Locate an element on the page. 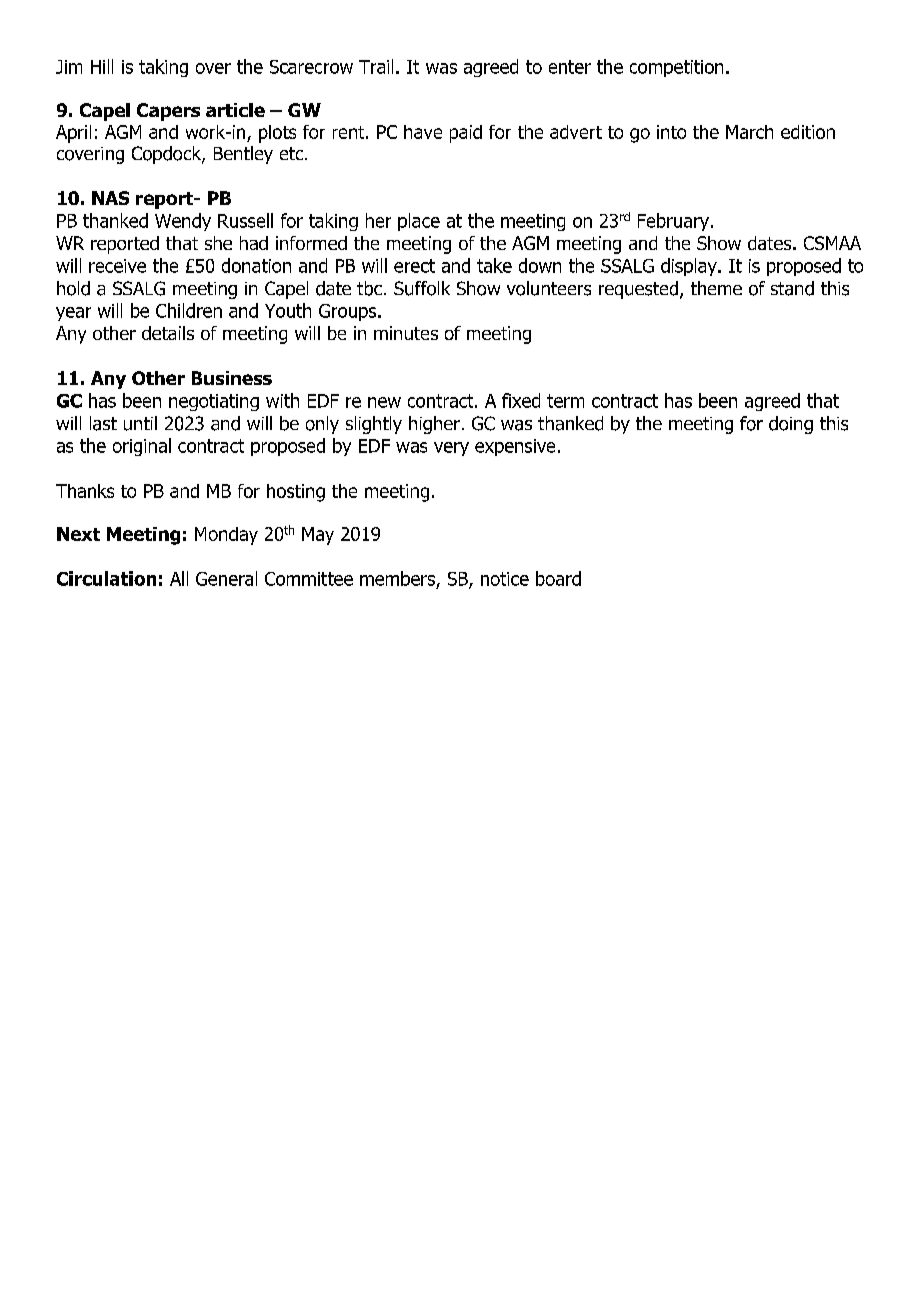 This page has height=1308, width=924. new is located at coordinates (384, 402).
